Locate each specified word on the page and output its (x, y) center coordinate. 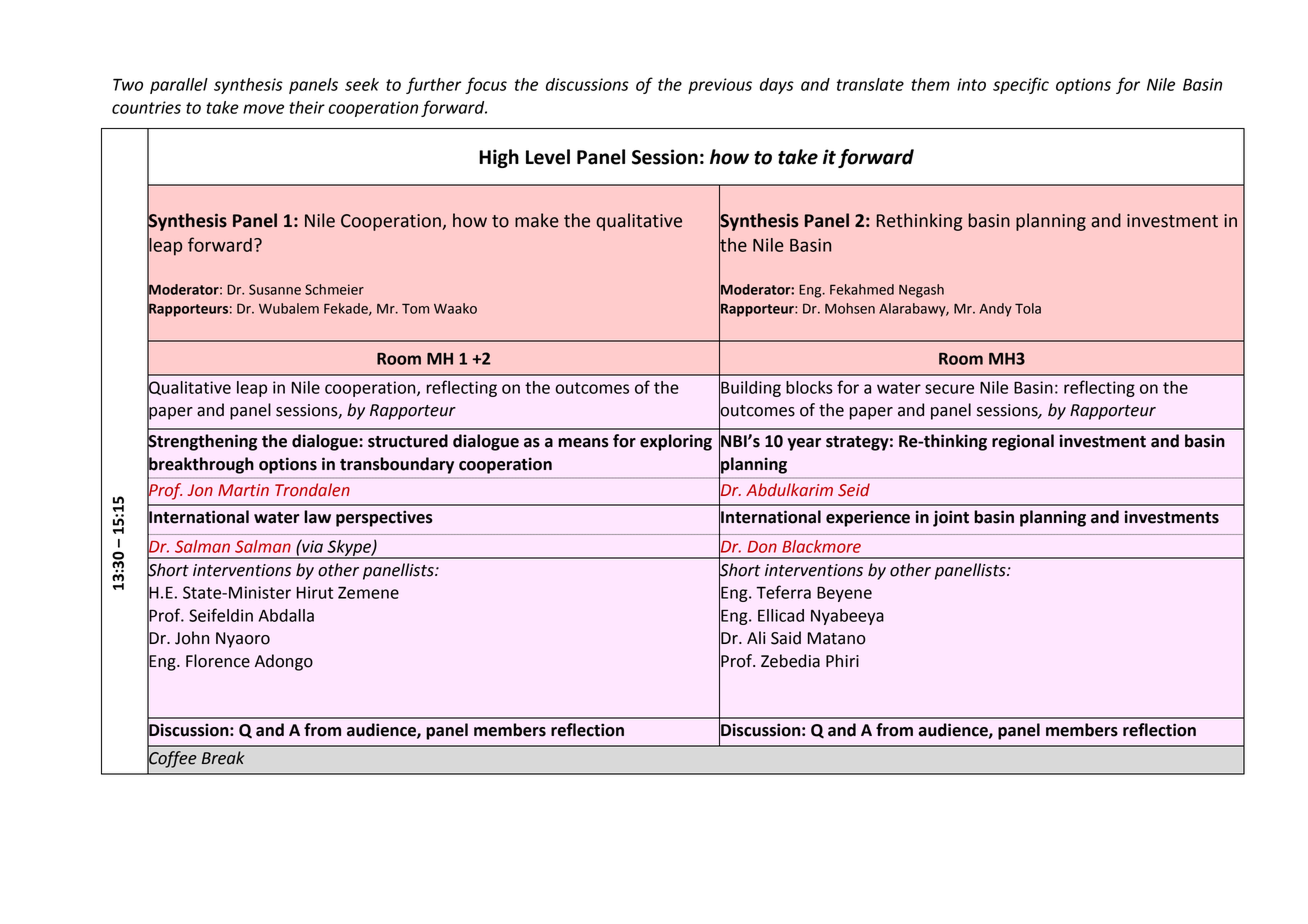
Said (786, 638)
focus (486, 85)
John (192, 638)
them (930, 84)
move (263, 109)
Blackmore (821, 546)
